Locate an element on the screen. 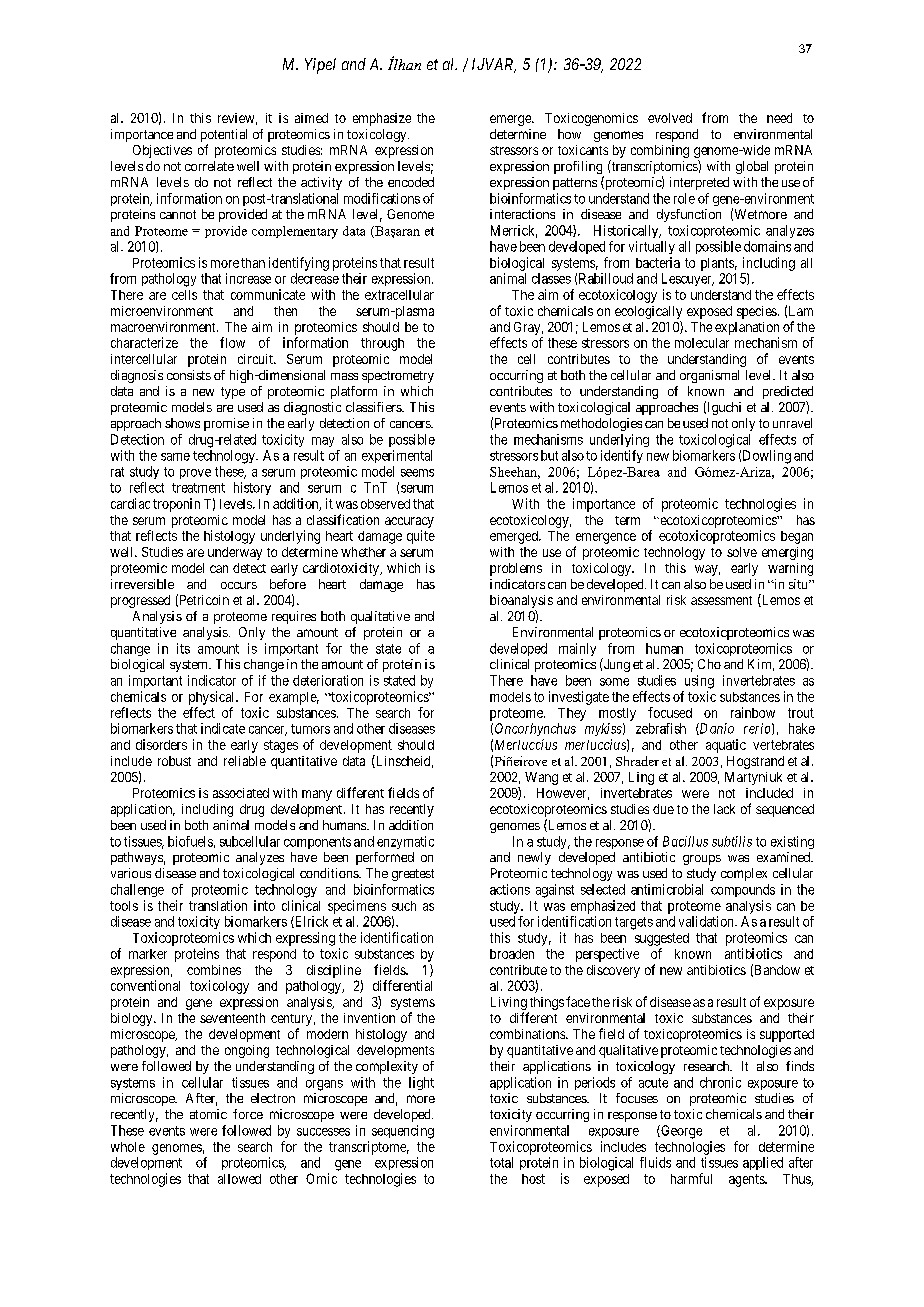 This screenshot has height=1307, width=924. encoded is located at coordinates (411, 182).
